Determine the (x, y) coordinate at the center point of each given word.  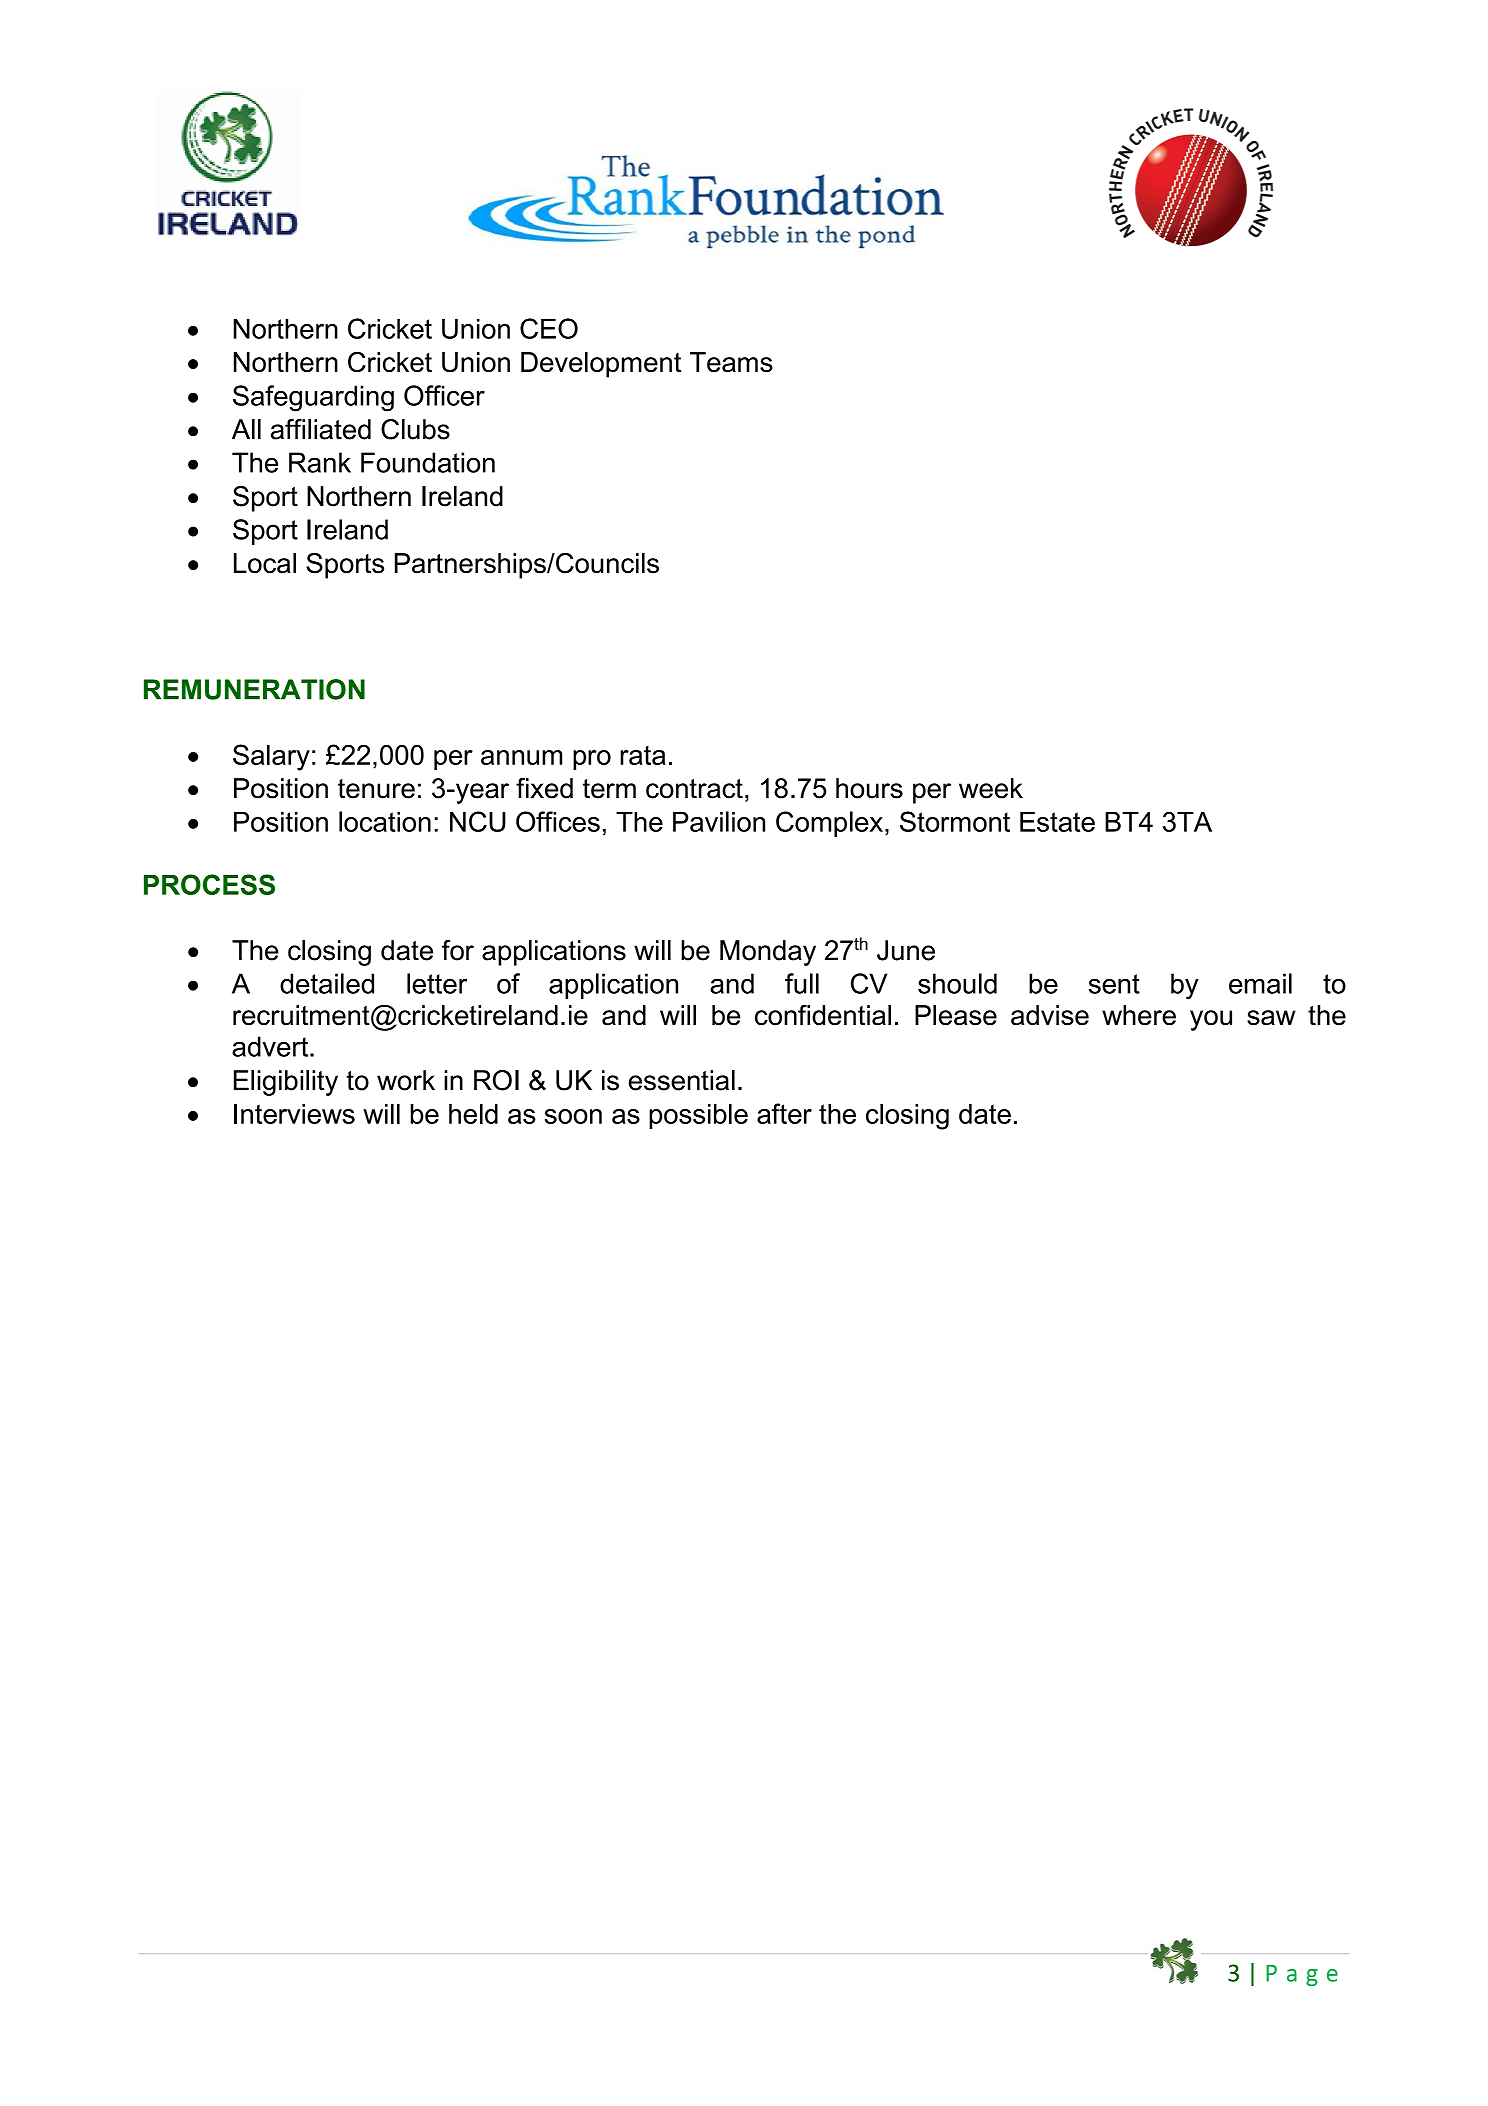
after (784, 1113)
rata (643, 755)
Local (265, 563)
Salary (271, 757)
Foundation (428, 462)
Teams (731, 362)
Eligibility (286, 1083)
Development (601, 365)
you (1211, 1020)
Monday (768, 953)
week (991, 788)
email (1260, 983)
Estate (1057, 822)
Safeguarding (313, 398)
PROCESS (209, 884)
